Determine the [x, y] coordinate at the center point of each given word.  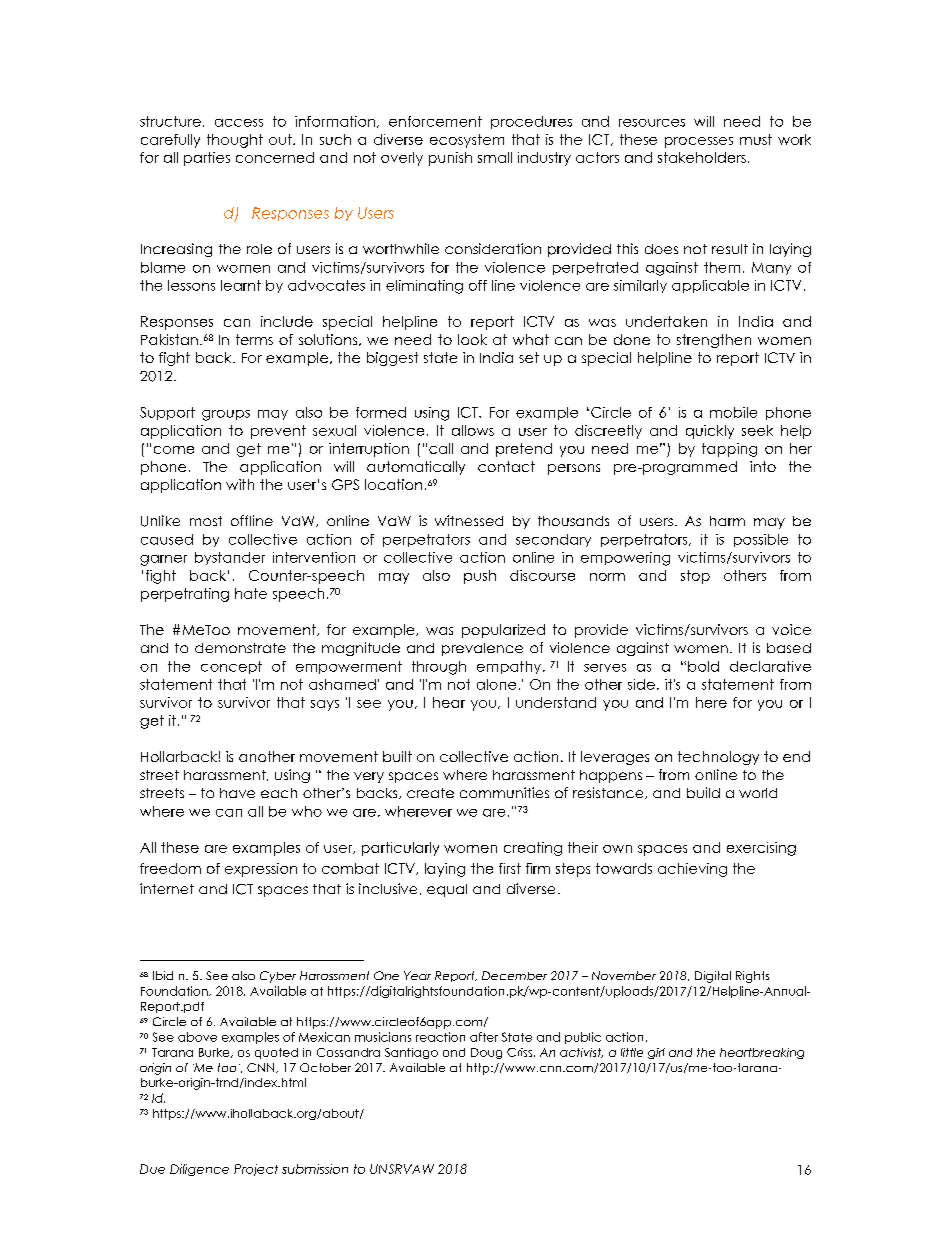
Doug [486, 1053]
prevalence [482, 649]
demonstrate [240, 648]
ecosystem [467, 141]
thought [235, 141]
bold [703, 666]
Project [256, 1170]
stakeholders [702, 157]
